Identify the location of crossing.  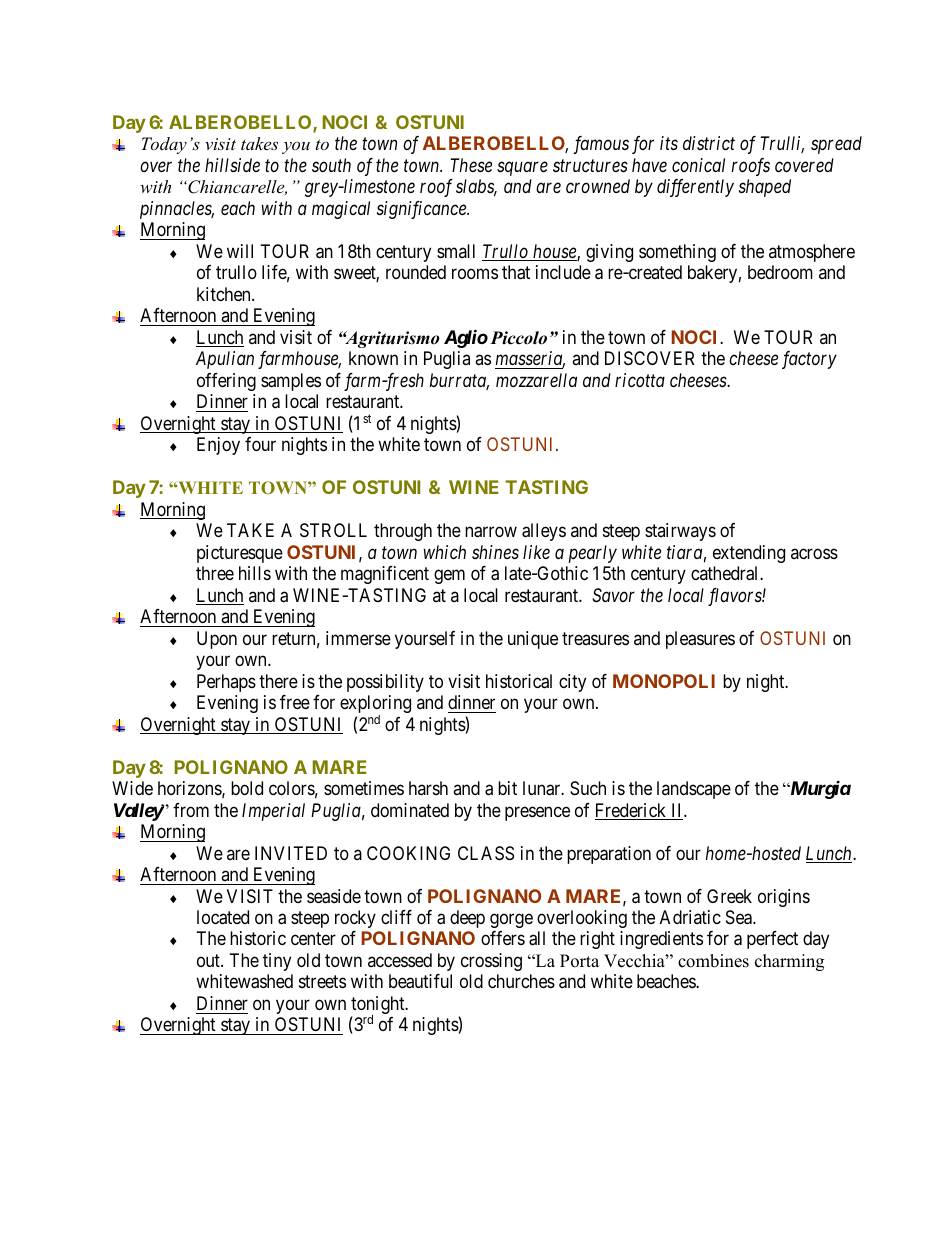
(491, 962).
